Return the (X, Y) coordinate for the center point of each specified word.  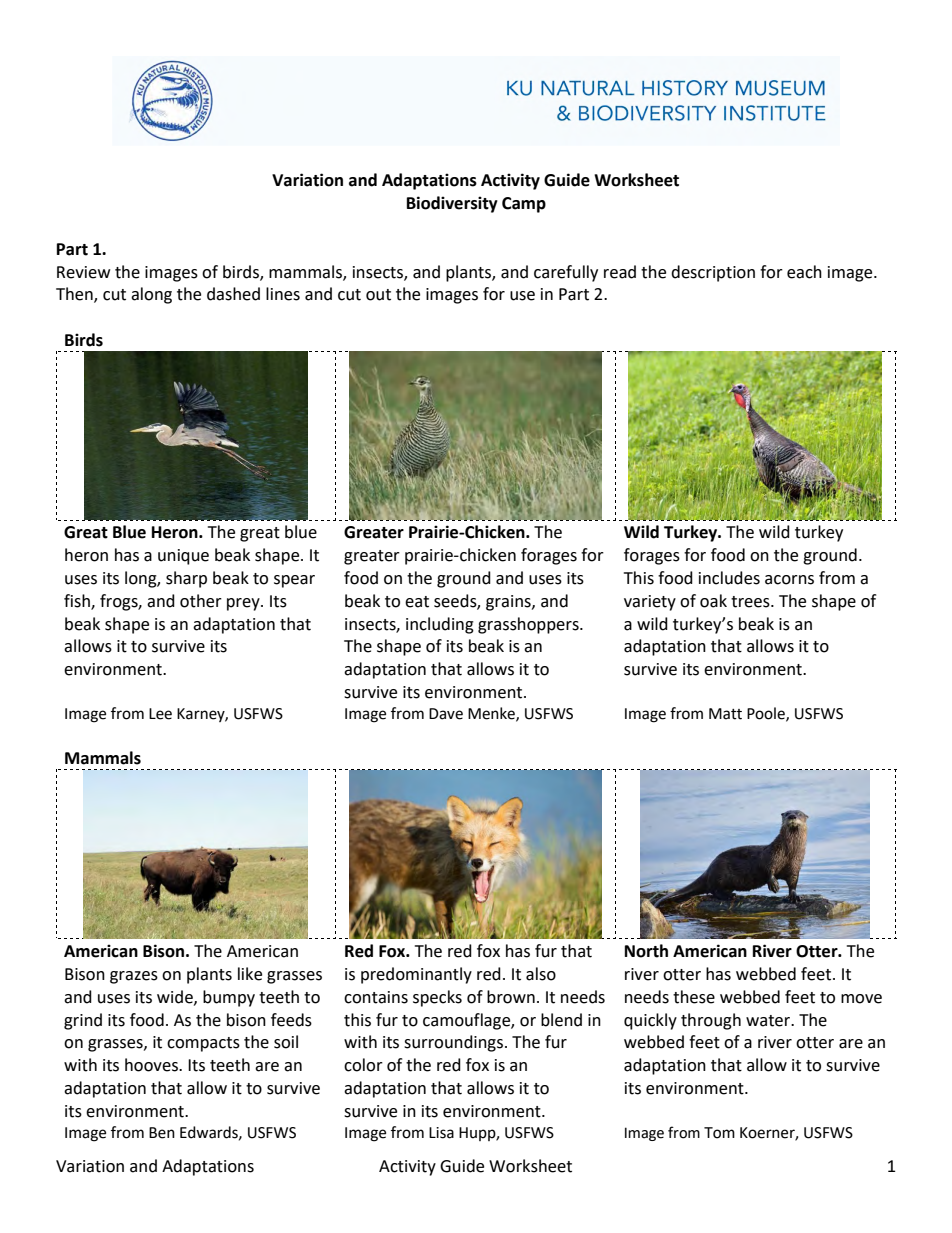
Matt (725, 714)
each (804, 272)
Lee (160, 714)
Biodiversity (452, 204)
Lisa (441, 1133)
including (440, 625)
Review (83, 272)
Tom (719, 1133)
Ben (162, 1133)
